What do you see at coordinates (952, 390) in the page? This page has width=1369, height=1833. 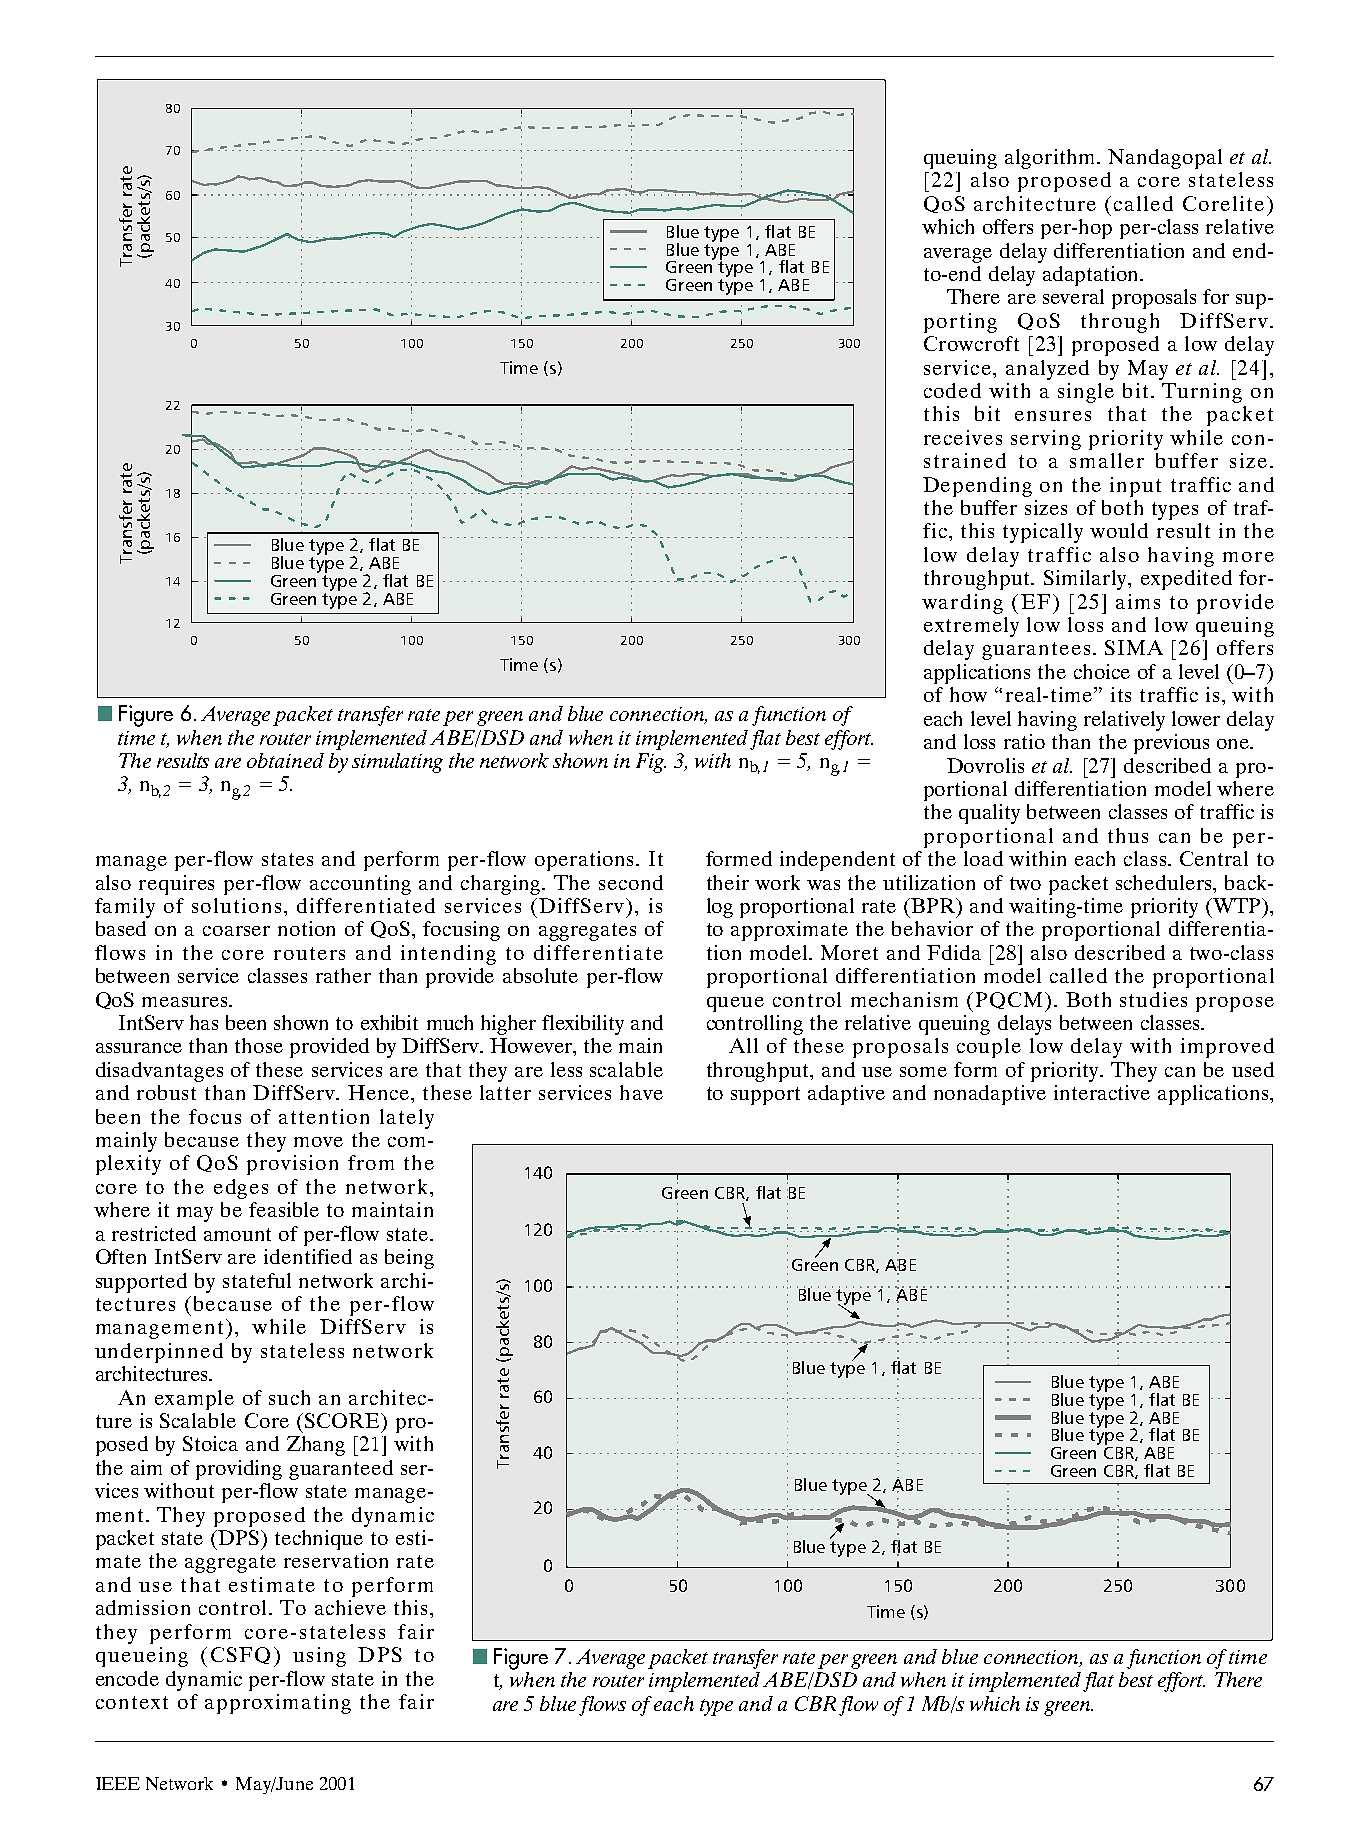 I see `coded` at bounding box center [952, 390].
